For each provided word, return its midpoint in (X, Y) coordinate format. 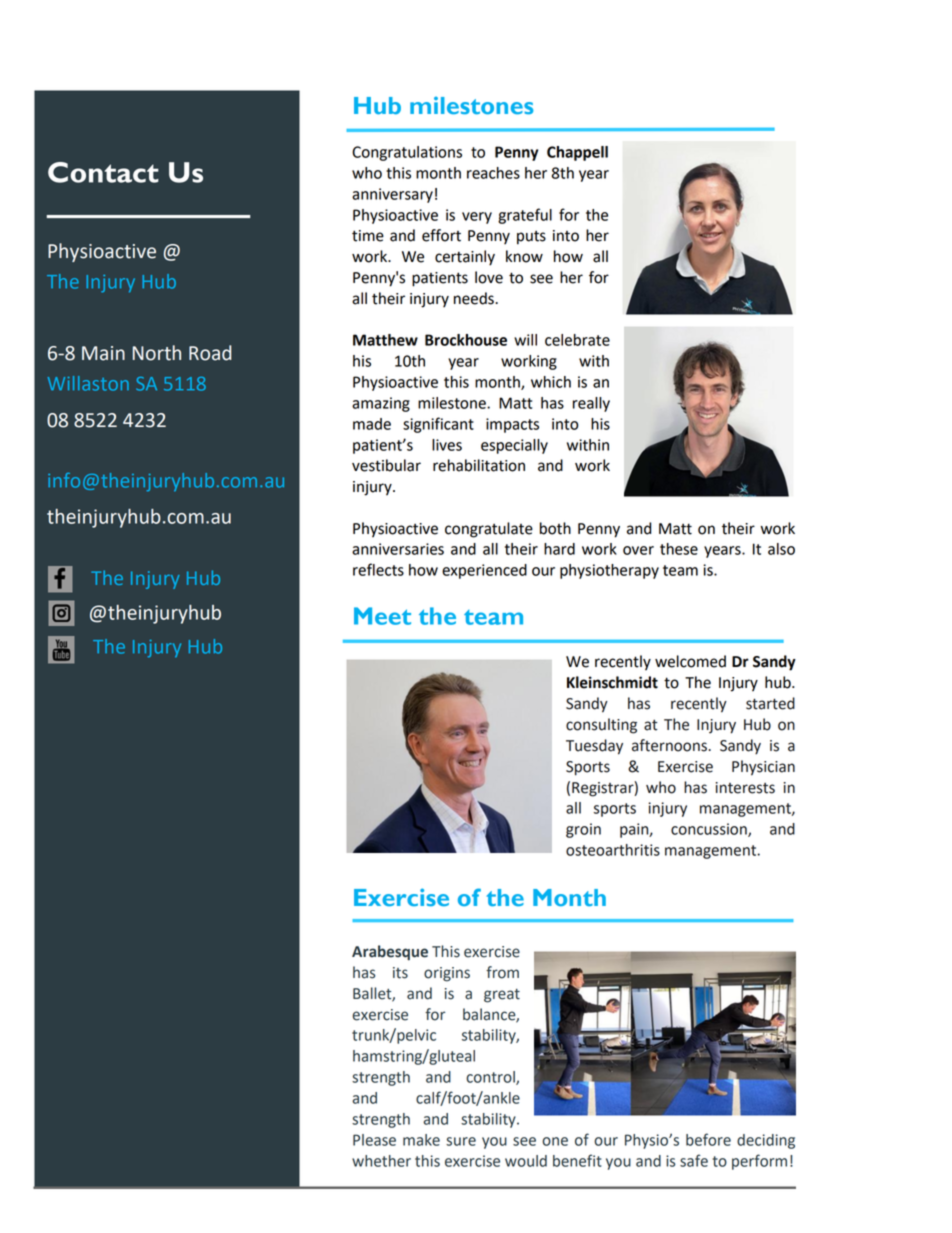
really (591, 404)
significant (438, 425)
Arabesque (390, 953)
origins (447, 974)
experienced (484, 571)
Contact (103, 172)
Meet (382, 616)
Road (210, 353)
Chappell (577, 153)
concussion (710, 830)
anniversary (392, 195)
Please (374, 1140)
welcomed (690, 661)
